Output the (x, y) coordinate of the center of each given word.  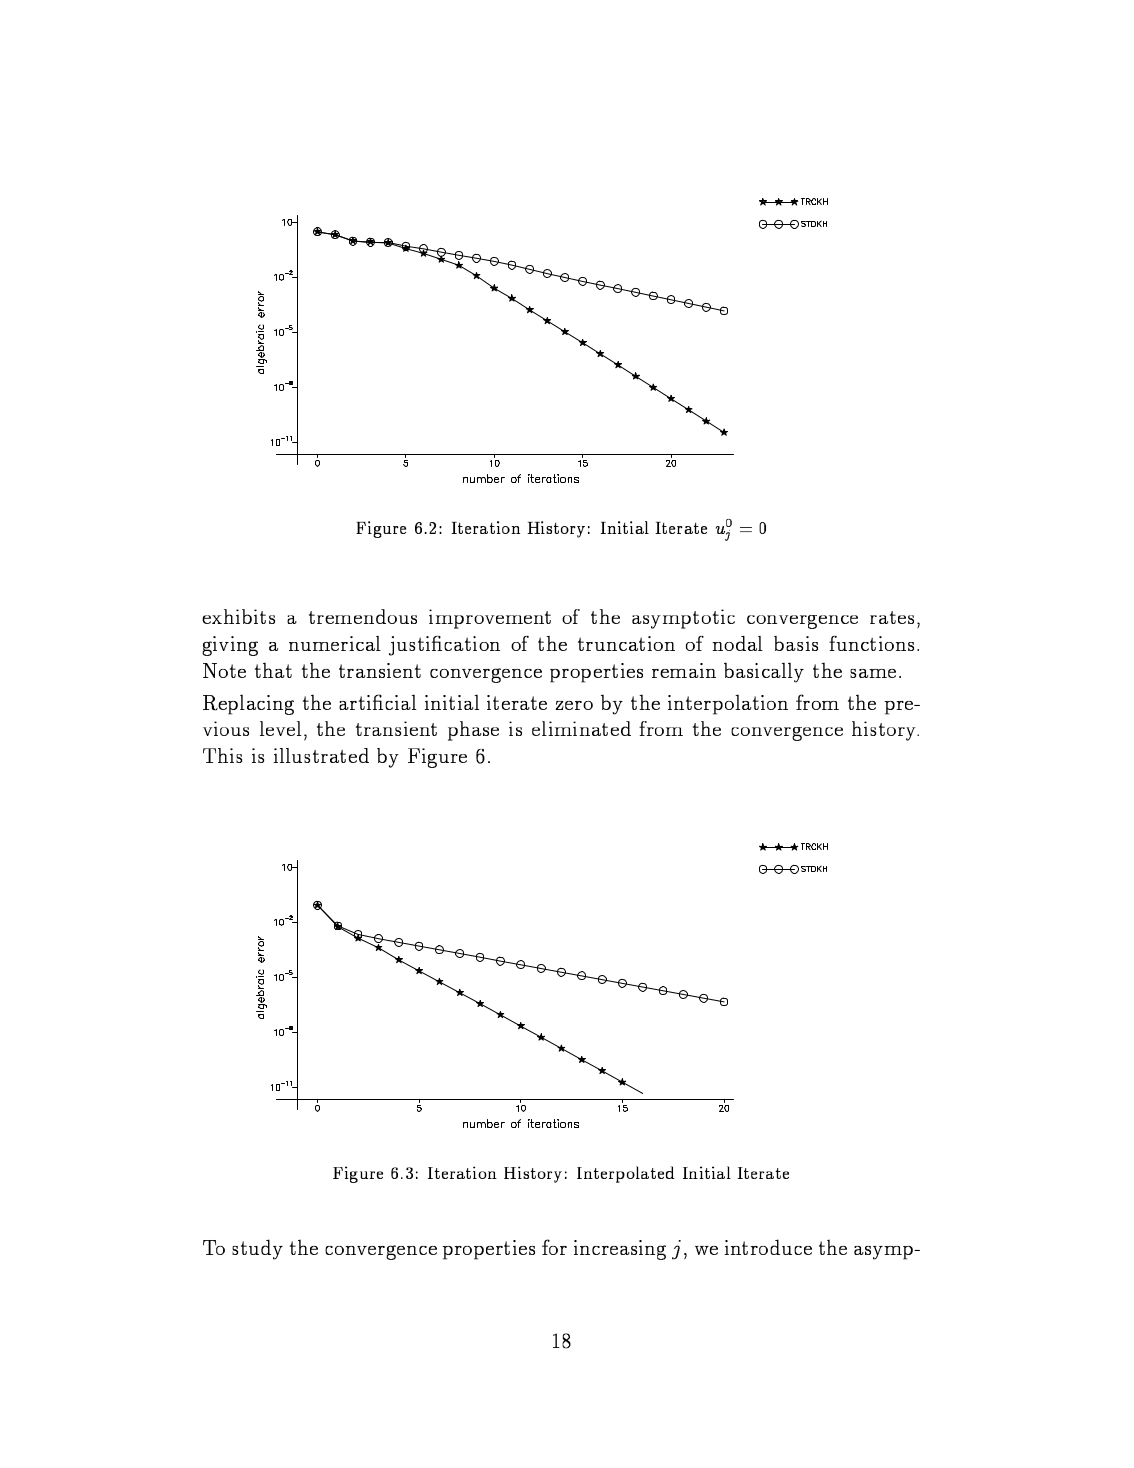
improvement (490, 619)
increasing (620, 1250)
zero (574, 705)
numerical (335, 643)
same (873, 673)
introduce (768, 1247)
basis (796, 643)
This (222, 755)
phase (473, 731)
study (257, 1249)
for (554, 1247)
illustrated (321, 755)
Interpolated (626, 1174)
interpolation (728, 704)
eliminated (581, 728)
